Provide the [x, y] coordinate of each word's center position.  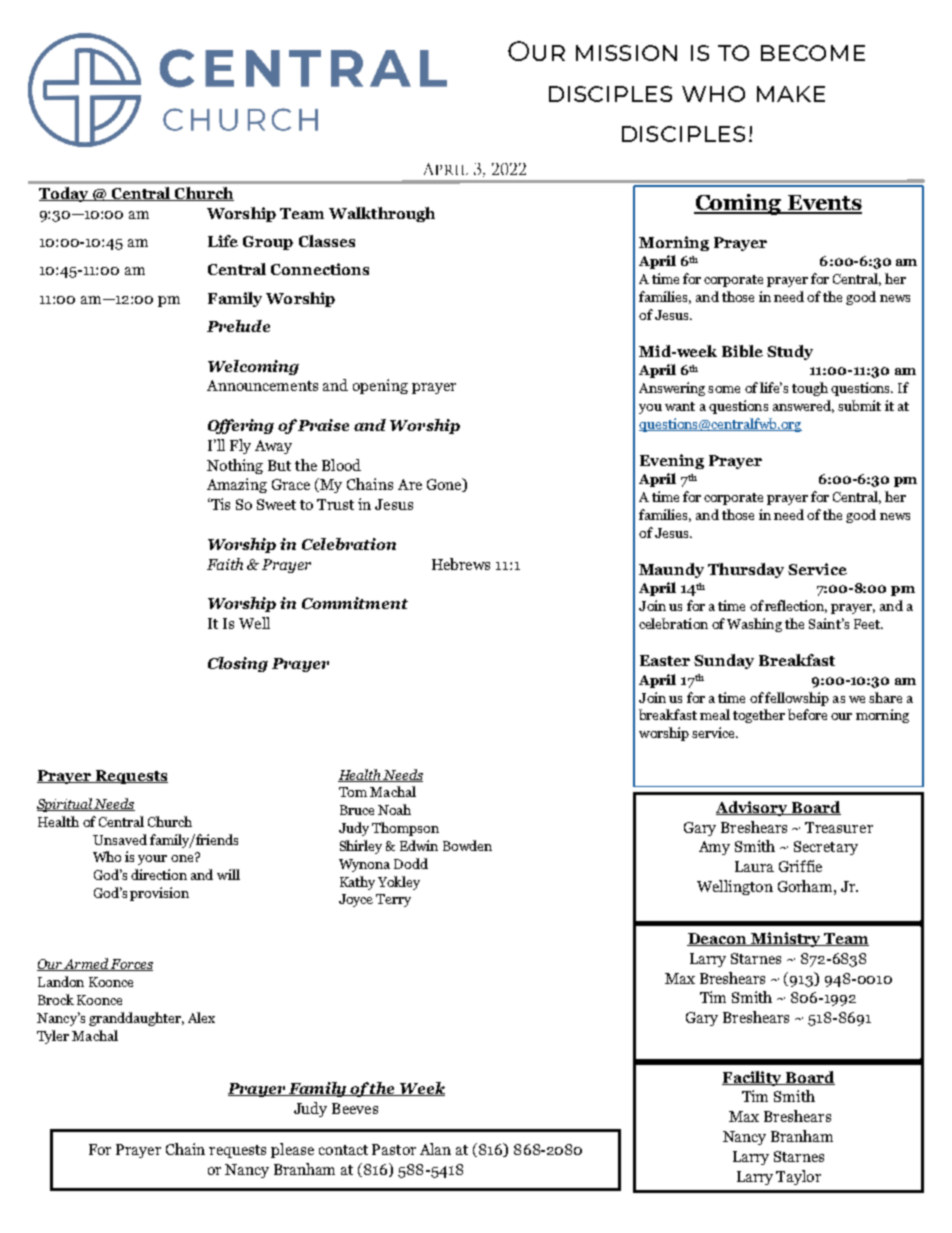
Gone [445, 485]
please [292, 1150]
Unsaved [120, 839]
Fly [240, 446]
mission [626, 53]
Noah [394, 809]
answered [803, 406]
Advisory [753, 808]
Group [268, 243]
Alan [435, 1149]
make [791, 94]
